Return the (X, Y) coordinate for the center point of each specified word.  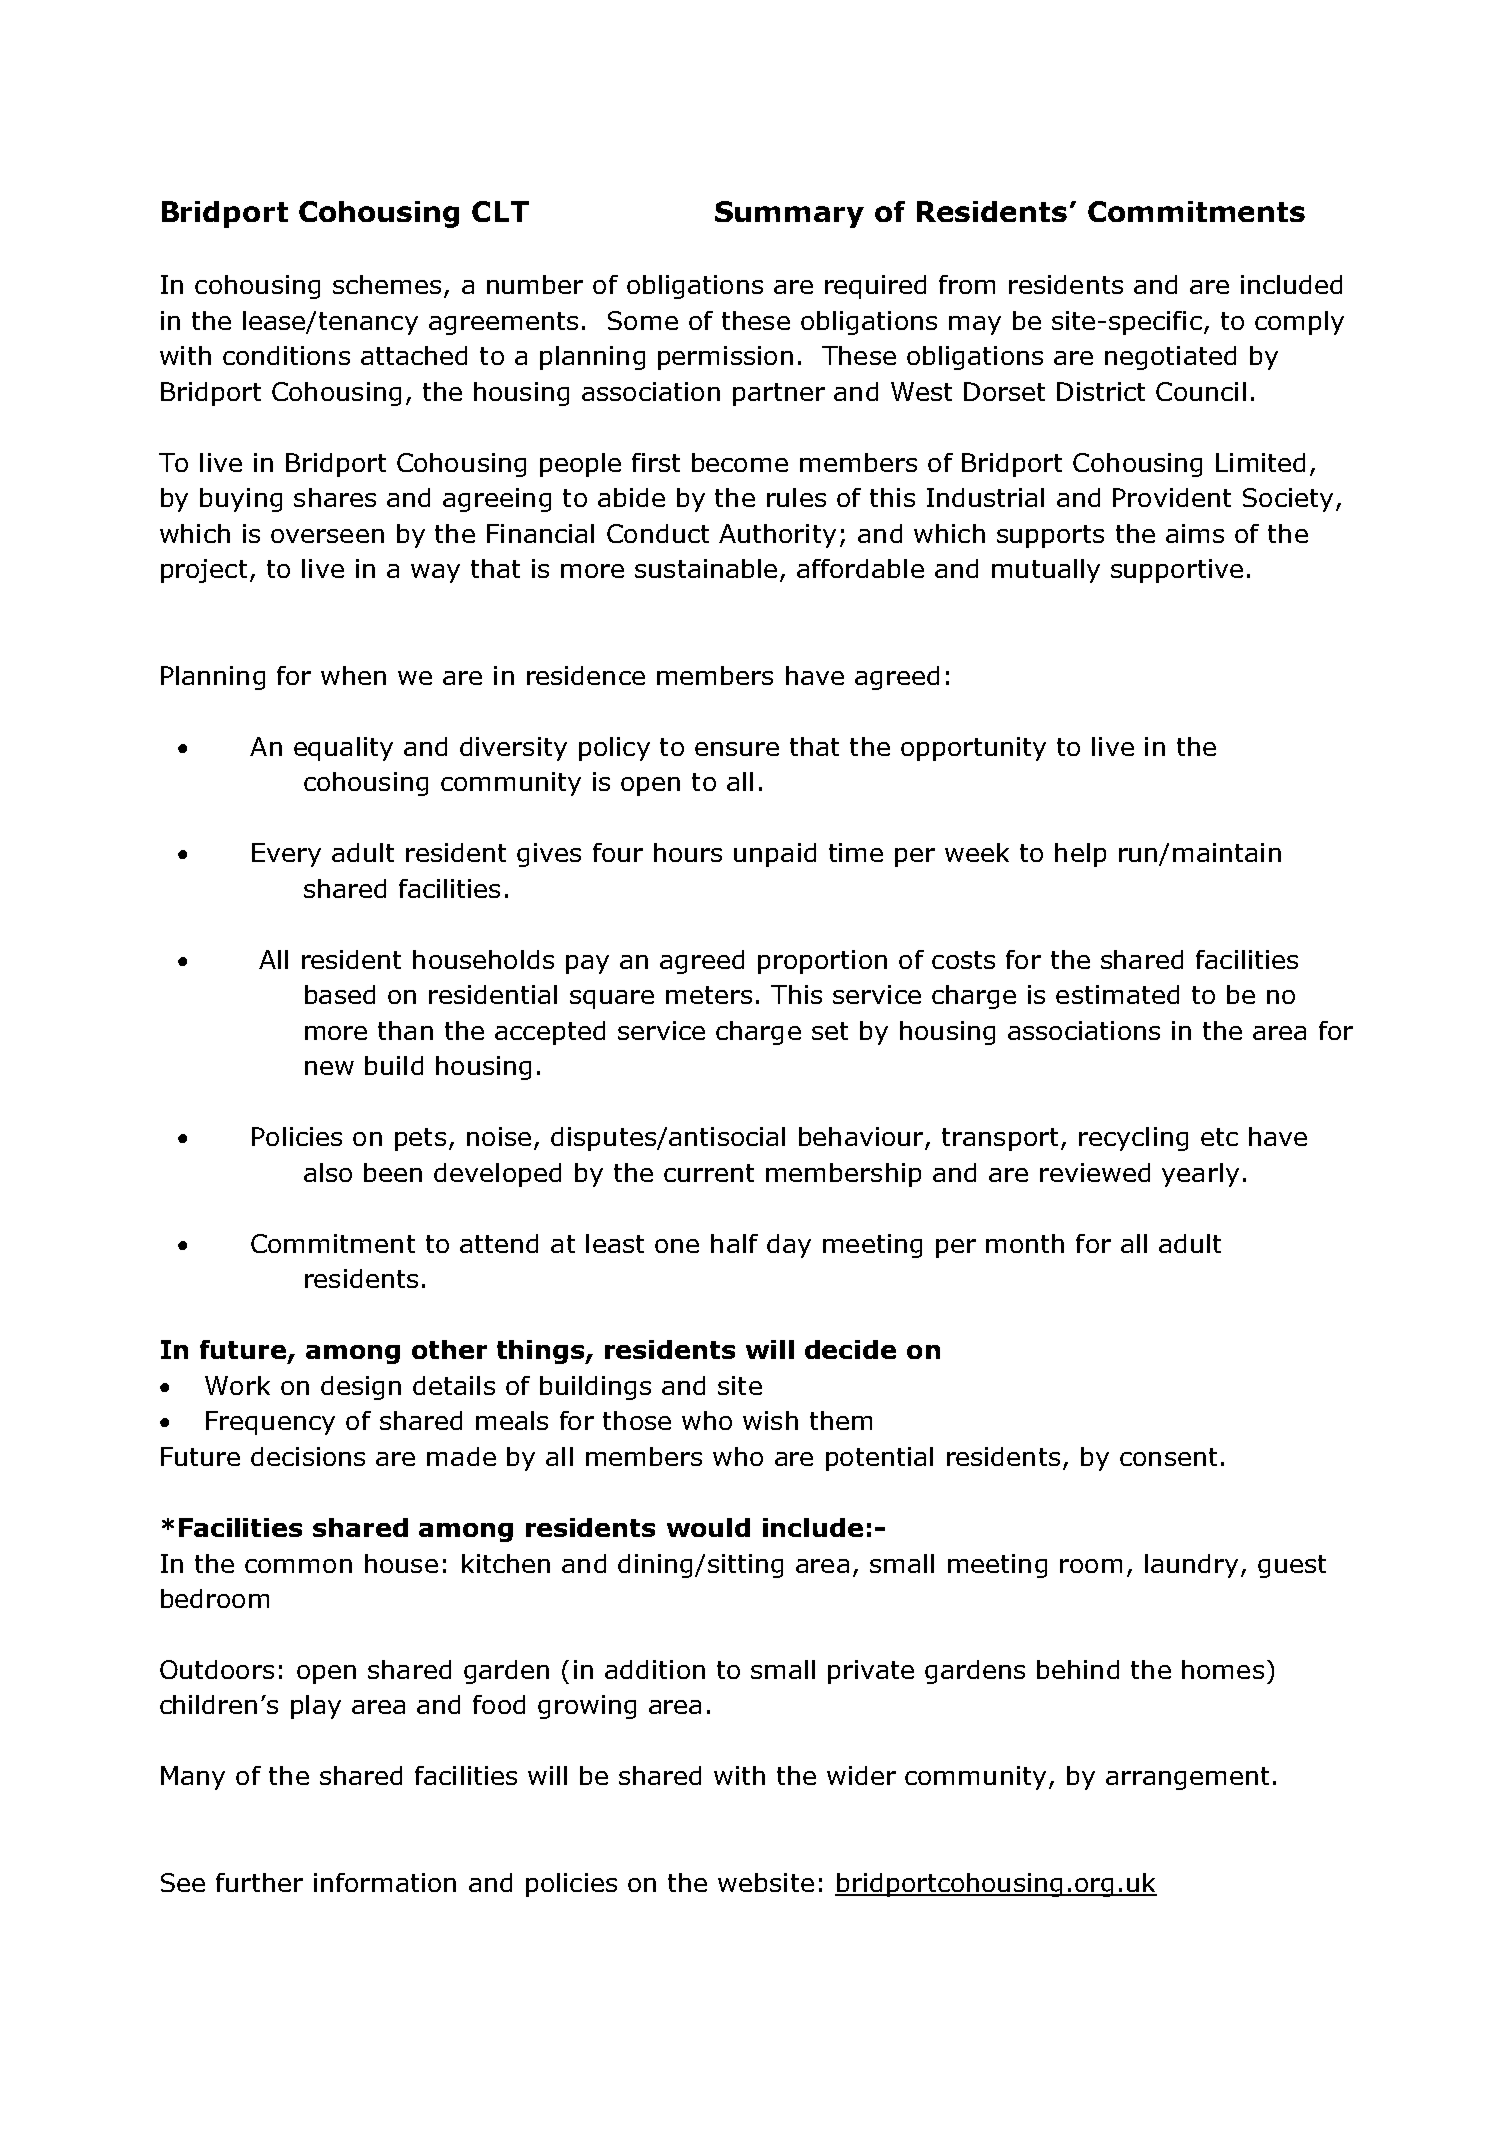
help (1080, 855)
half (734, 1243)
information (385, 1882)
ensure (737, 749)
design (361, 1388)
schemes (387, 284)
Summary (789, 214)
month (1025, 1243)
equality (343, 749)
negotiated (1170, 358)
